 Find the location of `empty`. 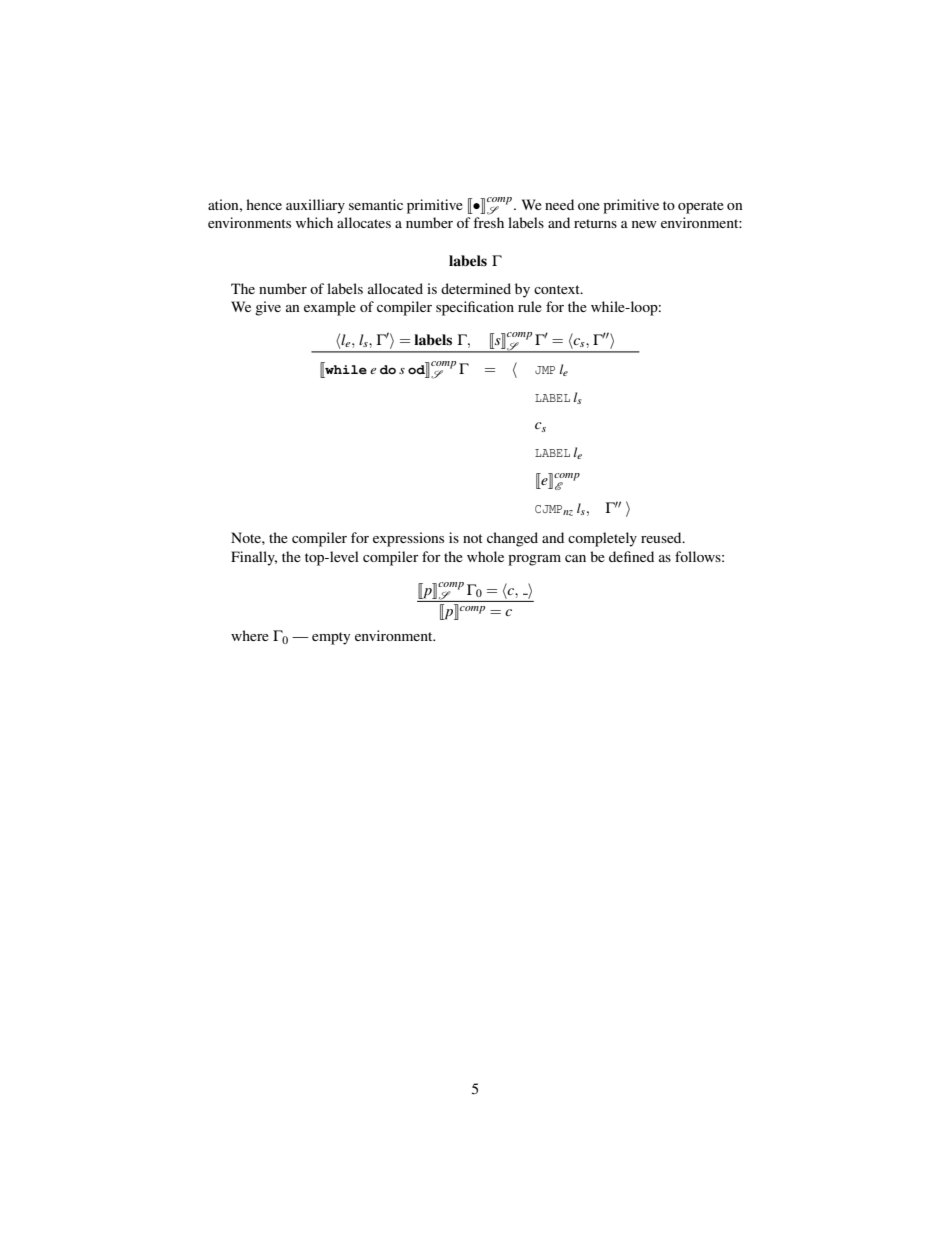

empty is located at coordinates (331, 638).
